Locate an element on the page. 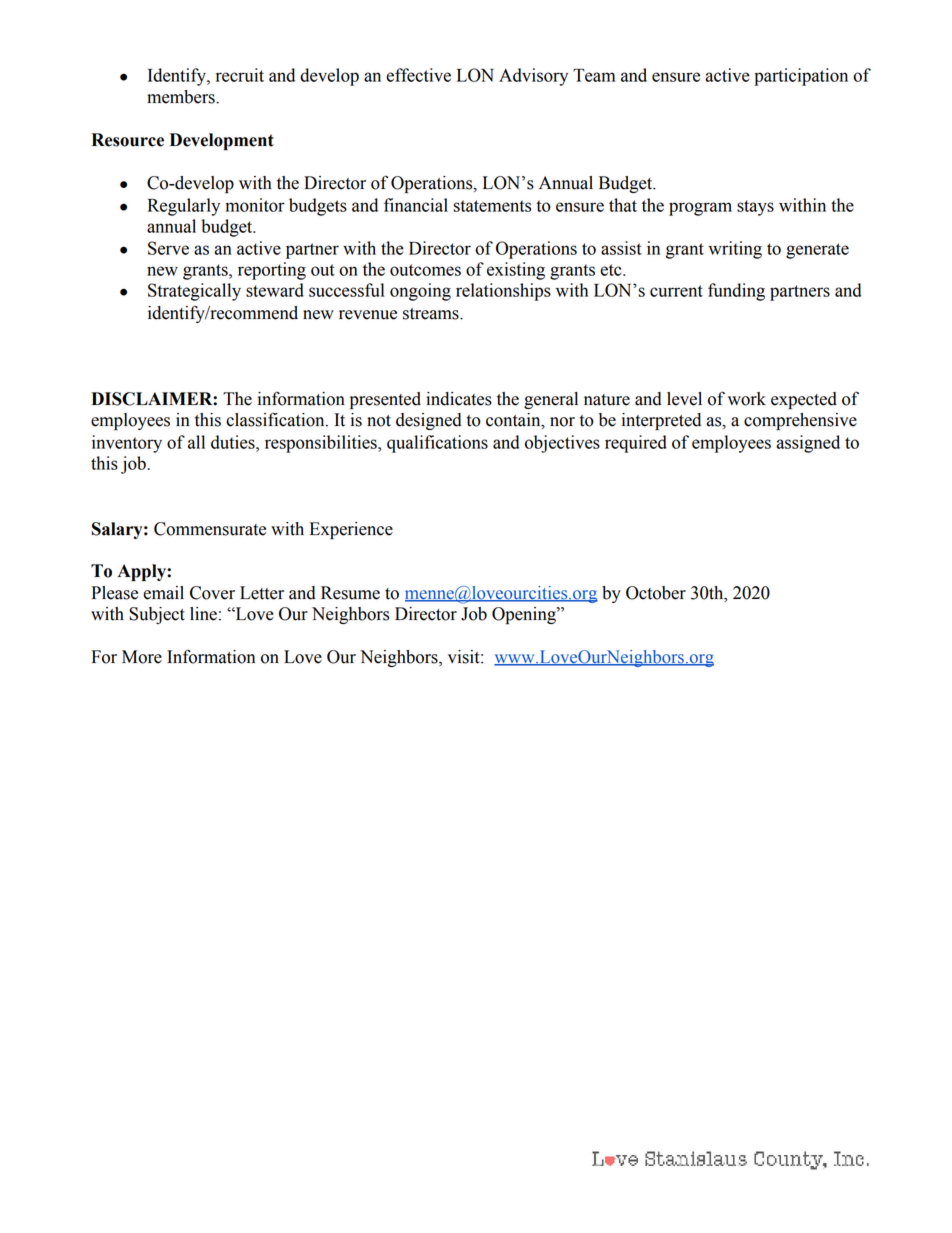 The image size is (952, 1233). effective is located at coordinates (418, 75).
